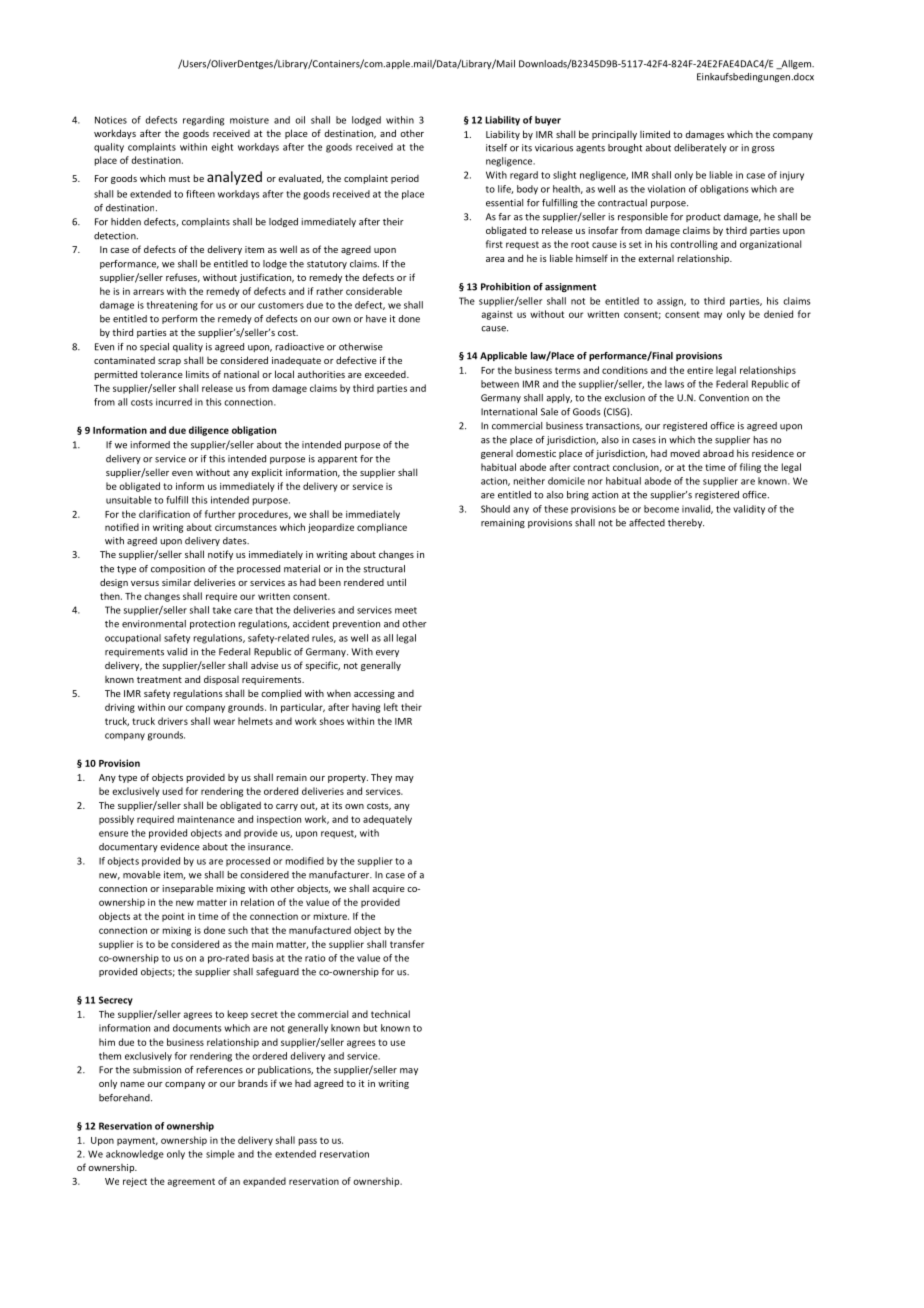 This screenshot has width=924, height=1308. Describe the element at coordinates (174, 402) in the screenshot. I see `incurred` at that location.
